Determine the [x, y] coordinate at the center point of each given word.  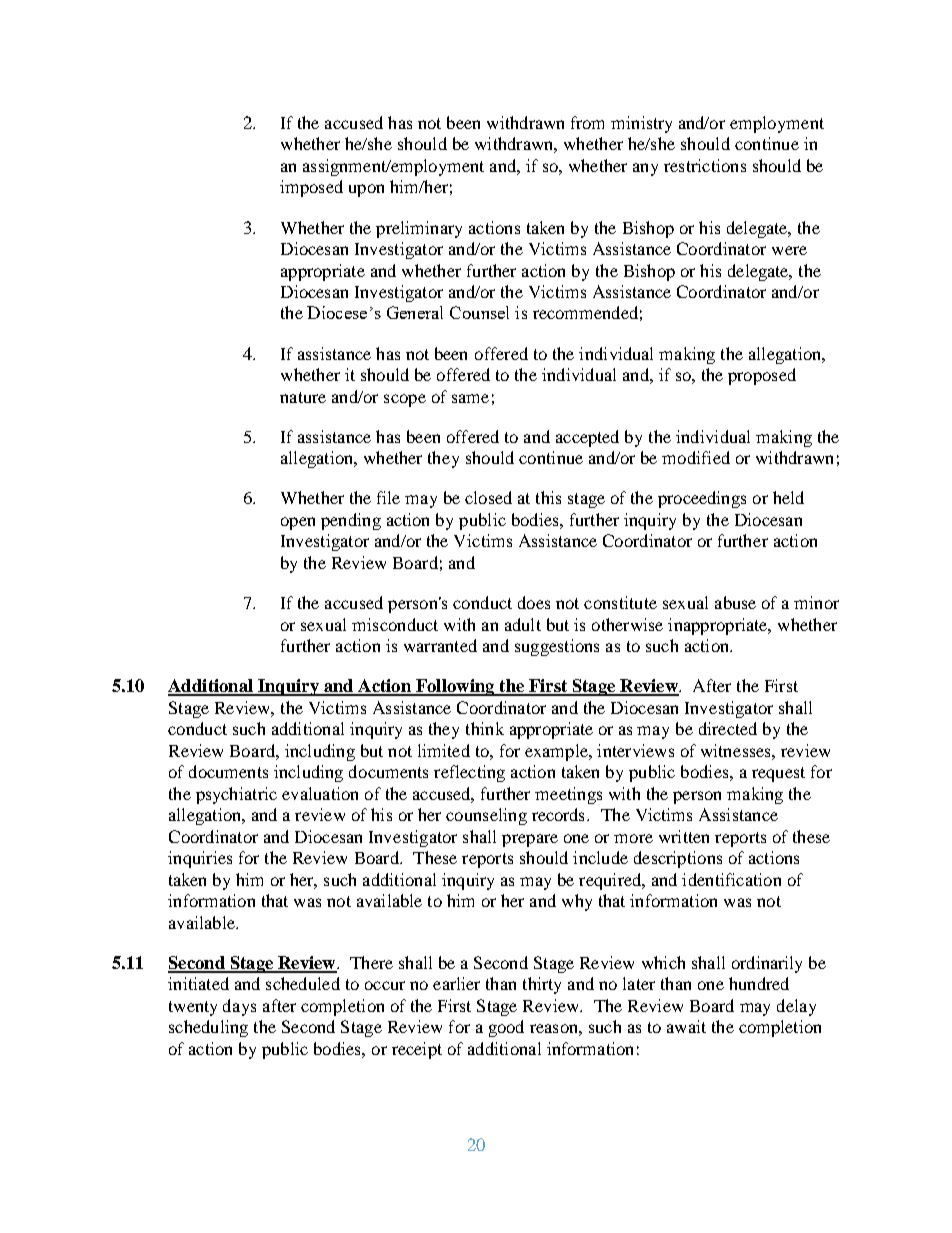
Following [455, 687]
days [239, 1007]
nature [303, 397]
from [587, 122]
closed [488, 497]
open [298, 523]
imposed [311, 188]
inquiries [200, 859]
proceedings [702, 499]
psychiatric [236, 795]
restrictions [705, 165]
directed [728, 728]
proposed [762, 376]
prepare [530, 840]
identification [731, 879]
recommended [585, 312]
